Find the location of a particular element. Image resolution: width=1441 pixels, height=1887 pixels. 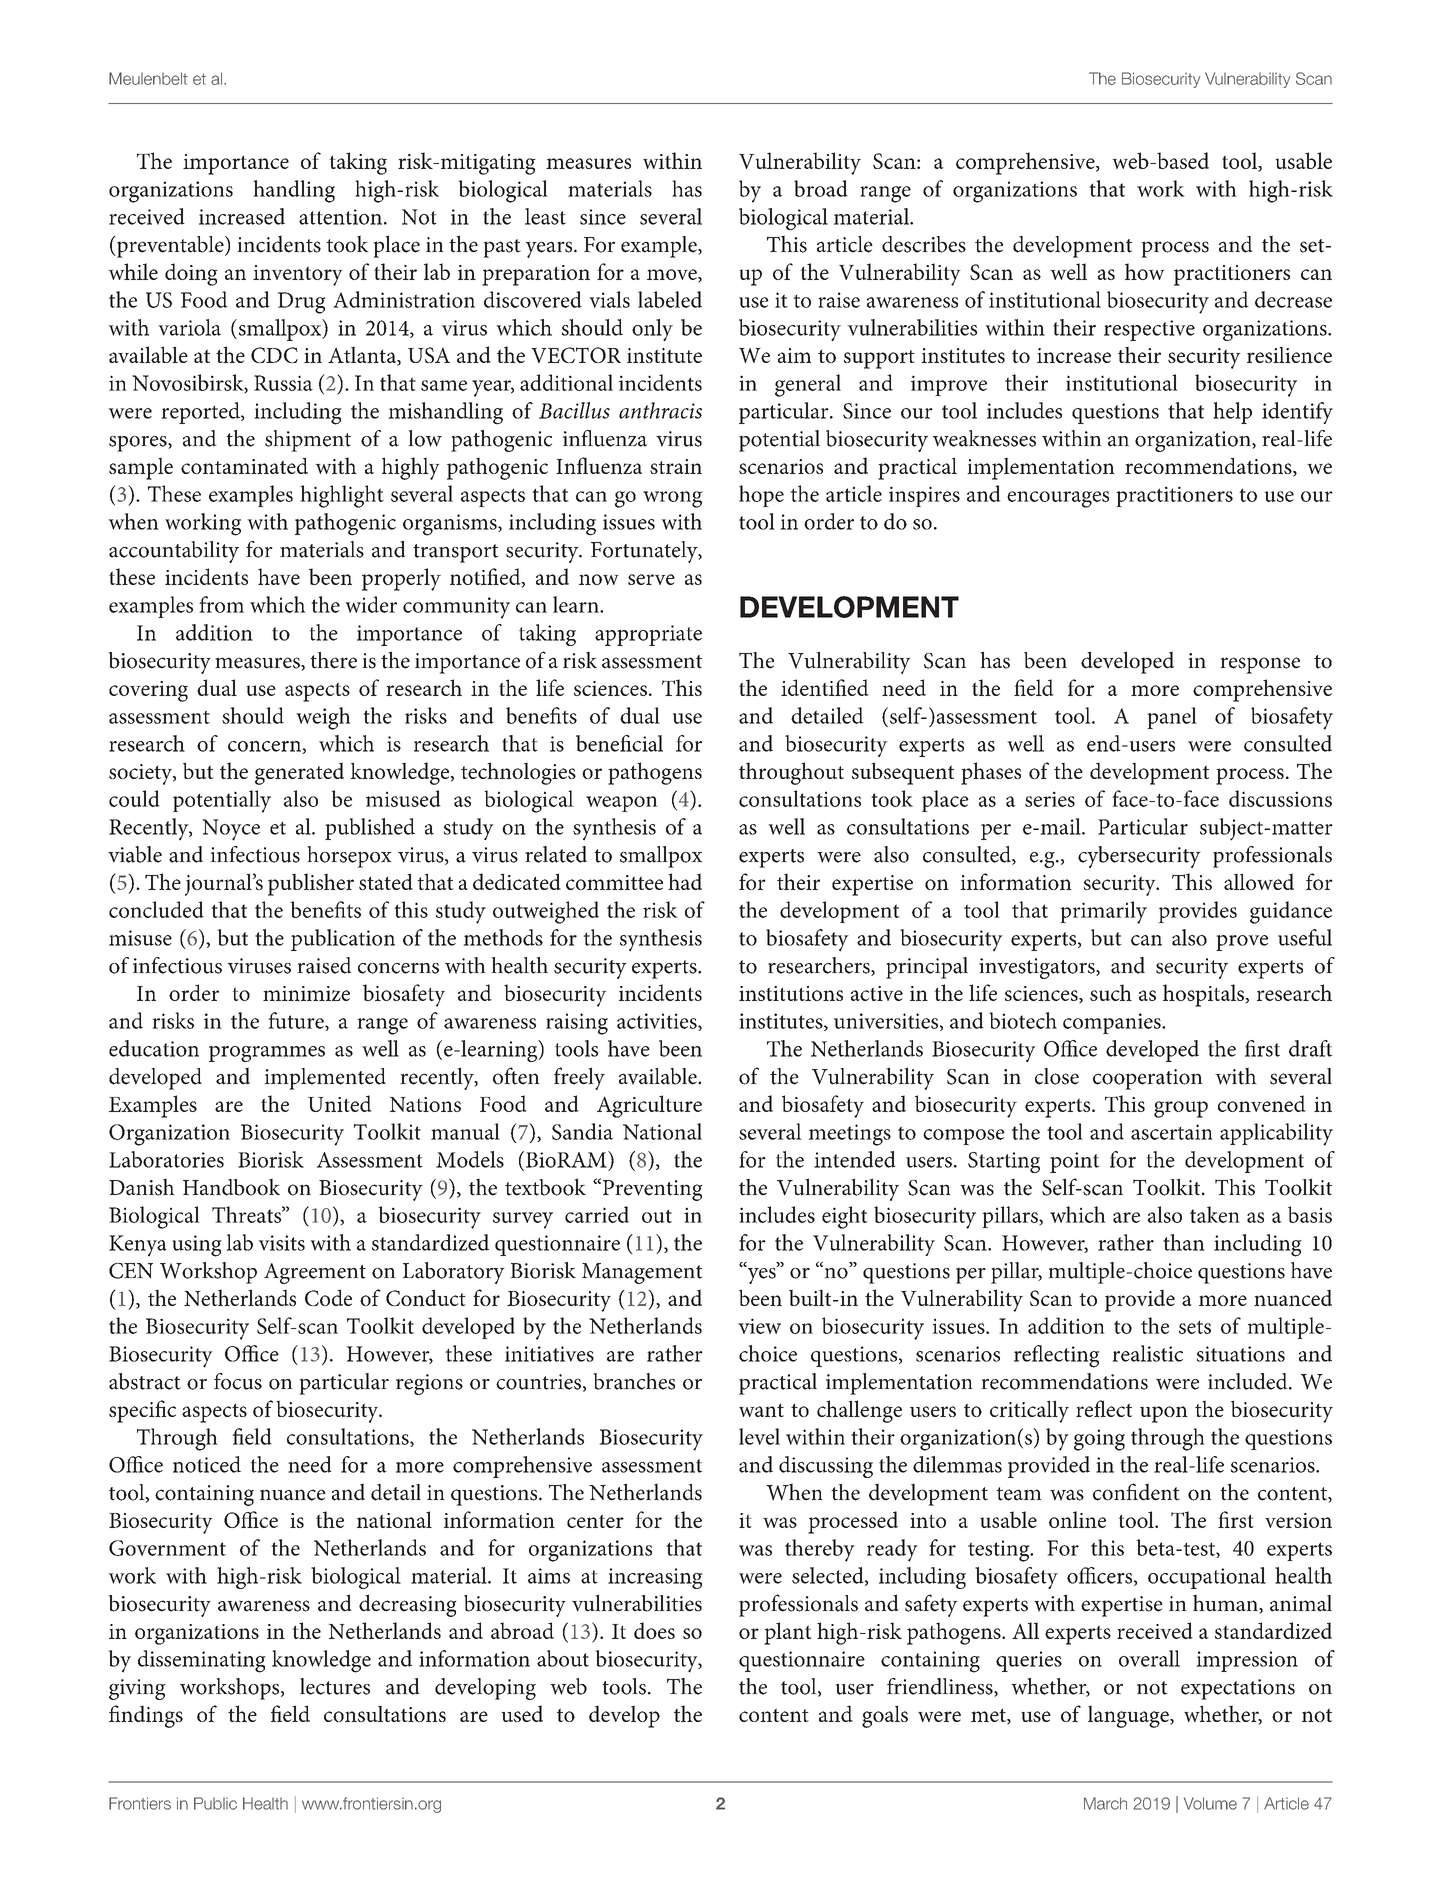

language is located at coordinates (1129, 1716).
